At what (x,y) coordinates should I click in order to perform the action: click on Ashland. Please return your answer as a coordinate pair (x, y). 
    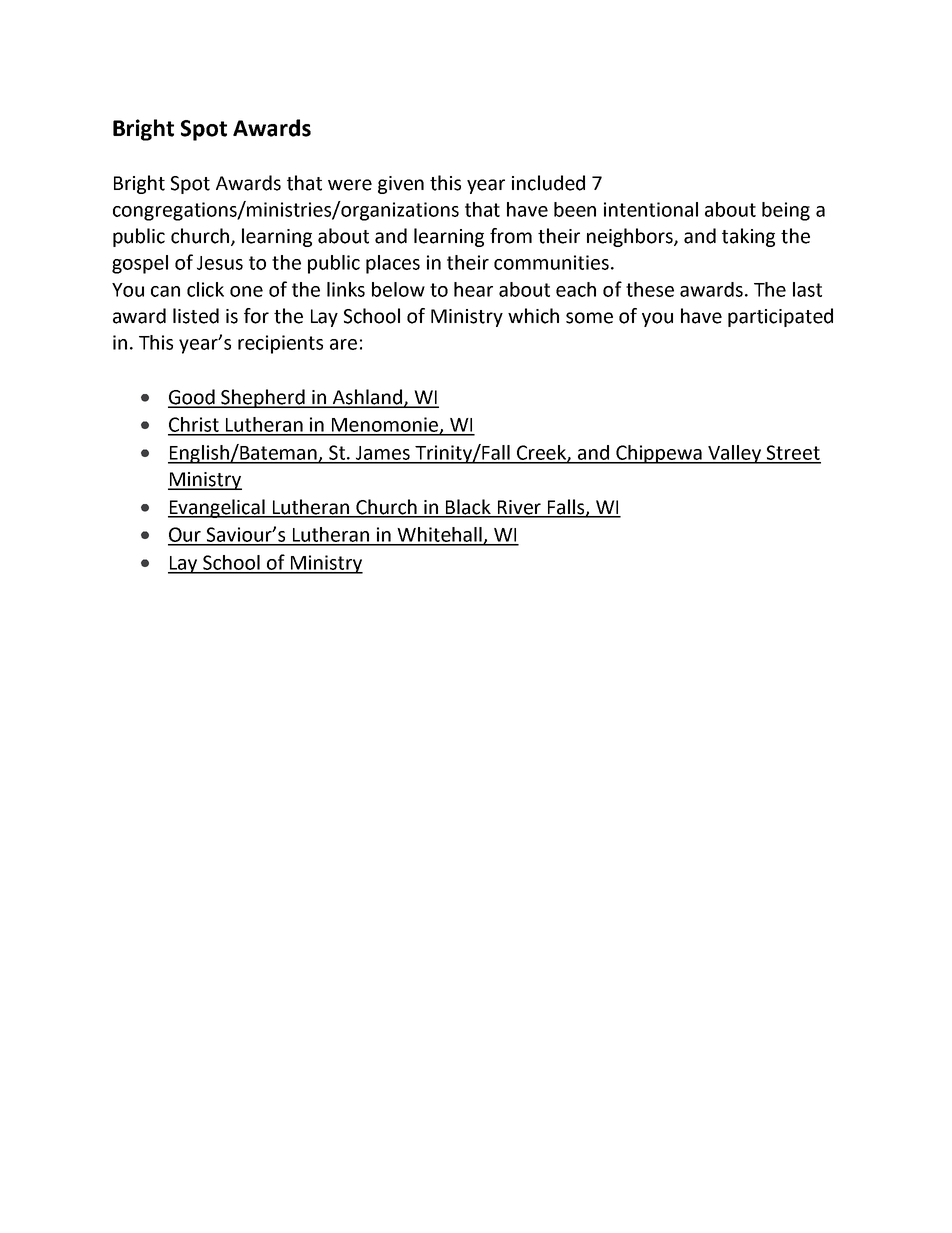
    Looking at the image, I should click on (367, 398).
